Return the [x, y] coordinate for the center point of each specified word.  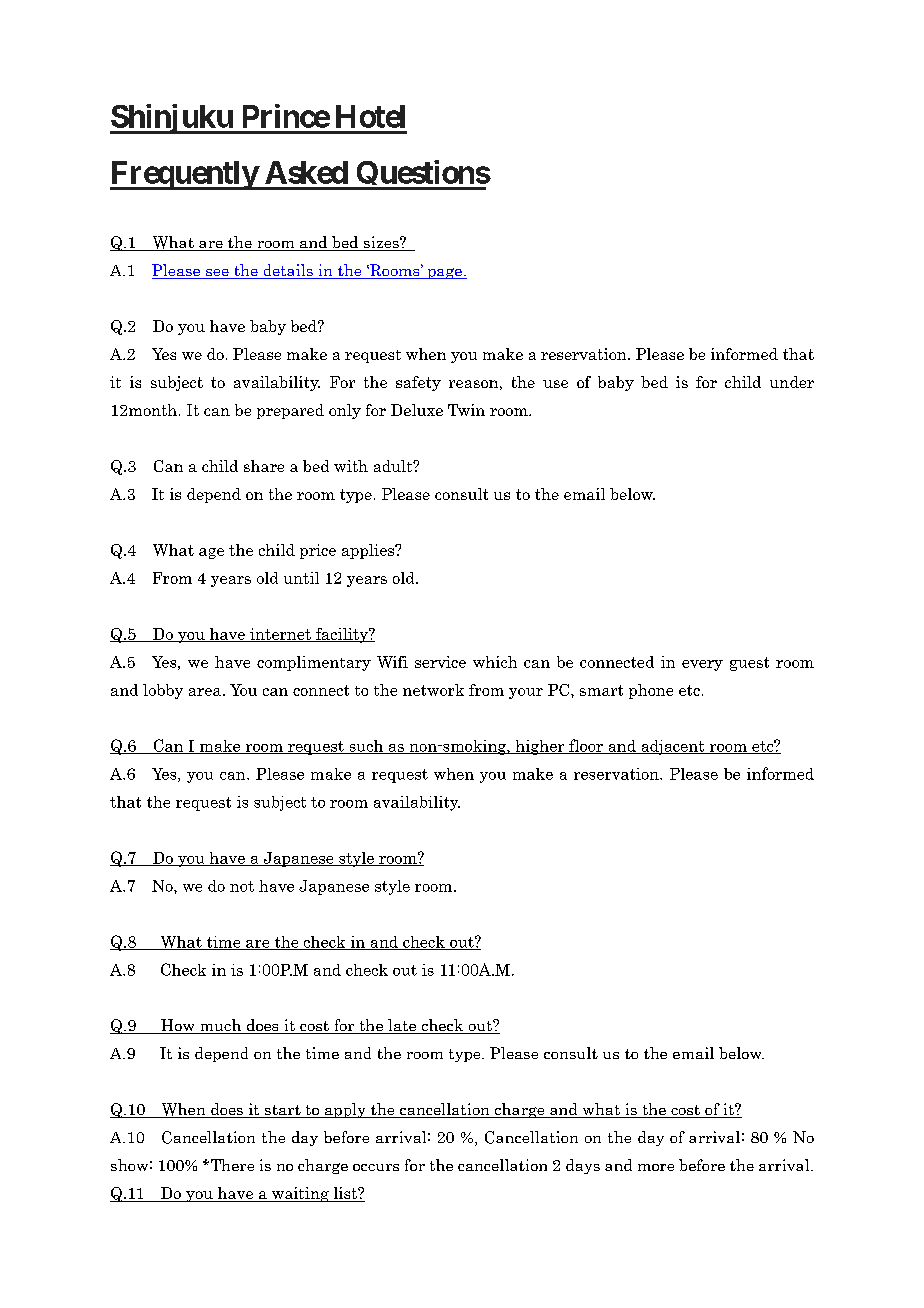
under [792, 382]
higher [540, 747]
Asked [306, 172]
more [656, 1167]
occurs [376, 1167]
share [264, 466]
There [231, 1165]
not [242, 886]
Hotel [370, 116]
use [555, 384]
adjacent [673, 747]
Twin [466, 410]
